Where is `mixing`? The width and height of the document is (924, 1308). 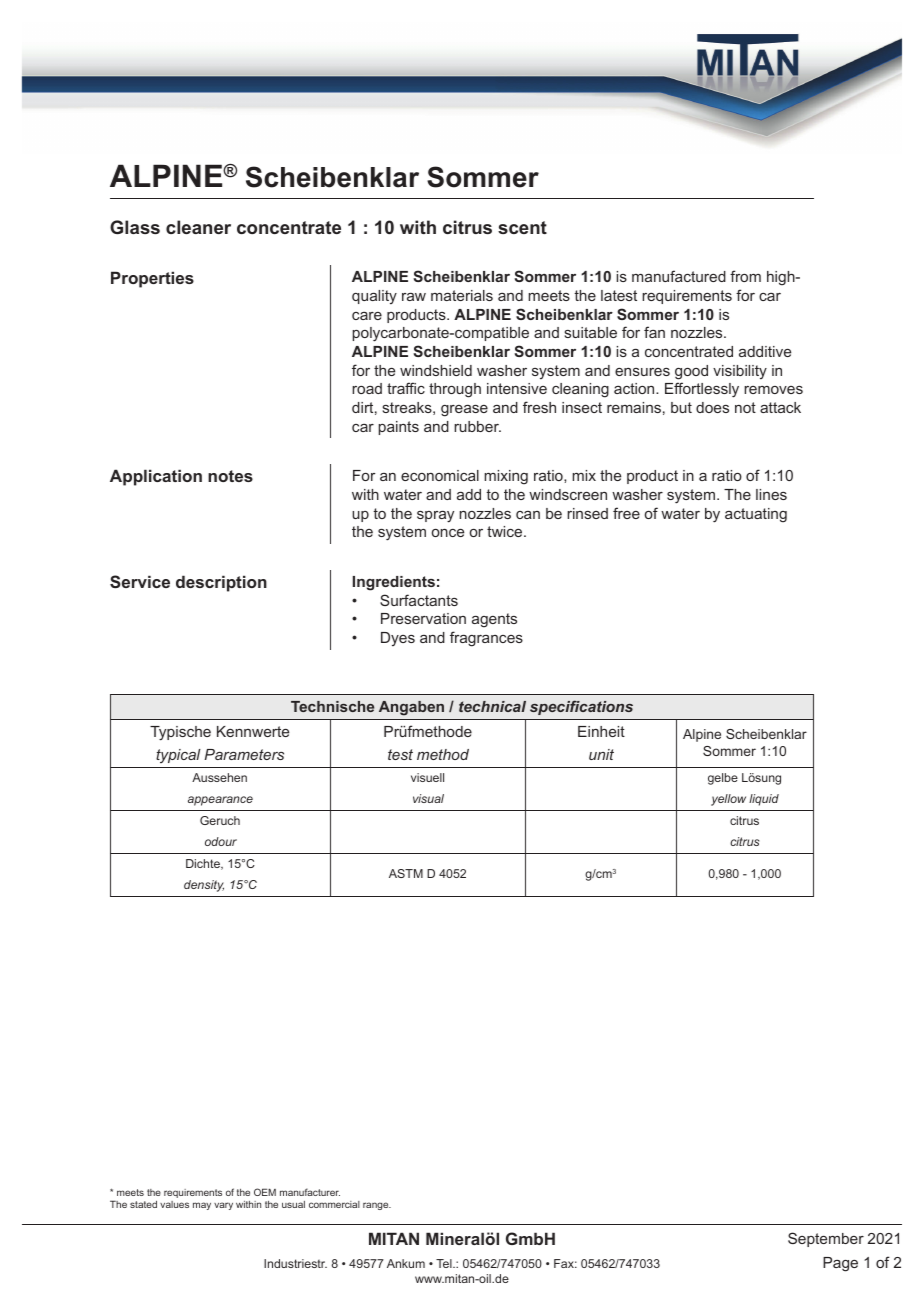 mixing is located at coordinates (506, 477).
